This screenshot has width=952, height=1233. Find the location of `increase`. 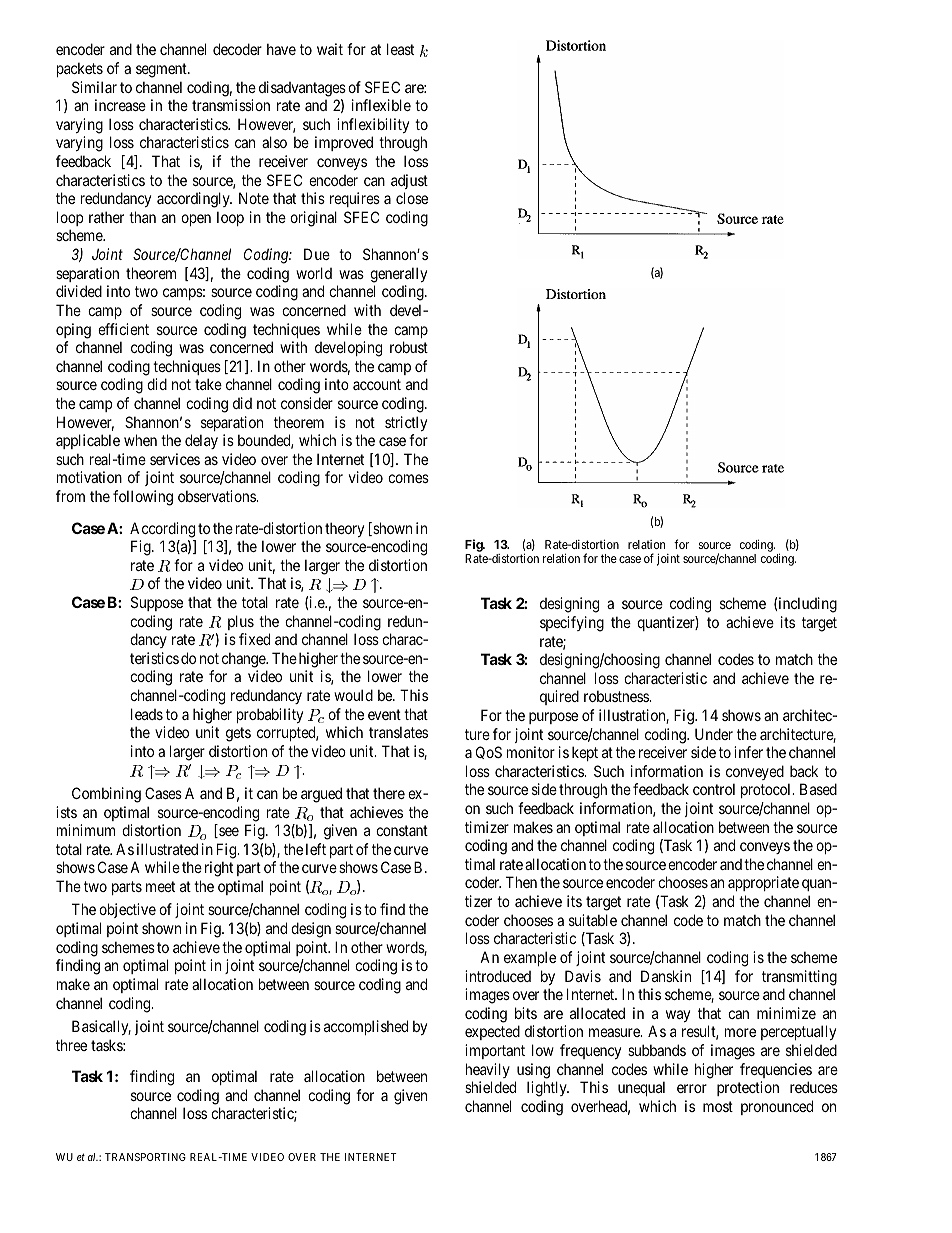

increase is located at coordinates (120, 105).
